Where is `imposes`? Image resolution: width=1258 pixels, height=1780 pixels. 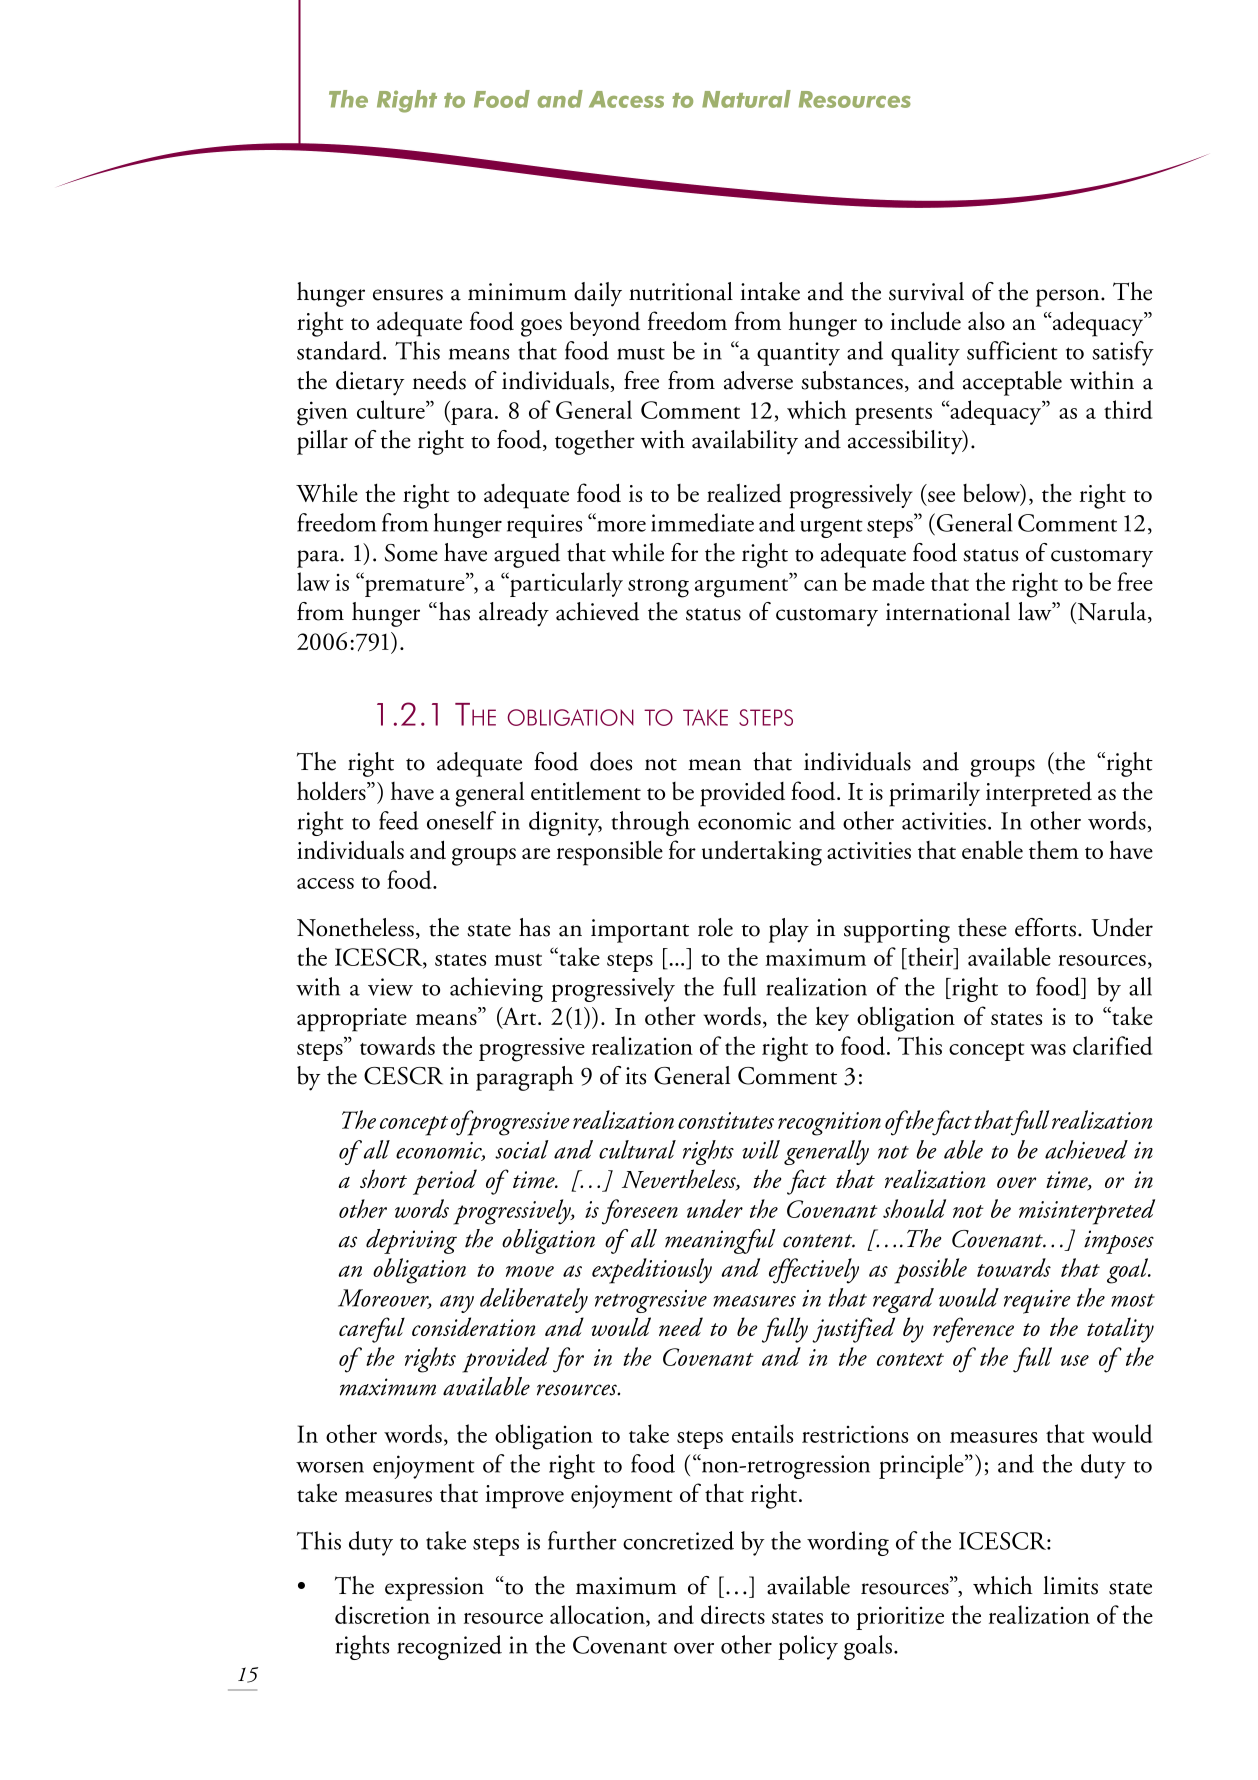 imposes is located at coordinates (1119, 1242).
